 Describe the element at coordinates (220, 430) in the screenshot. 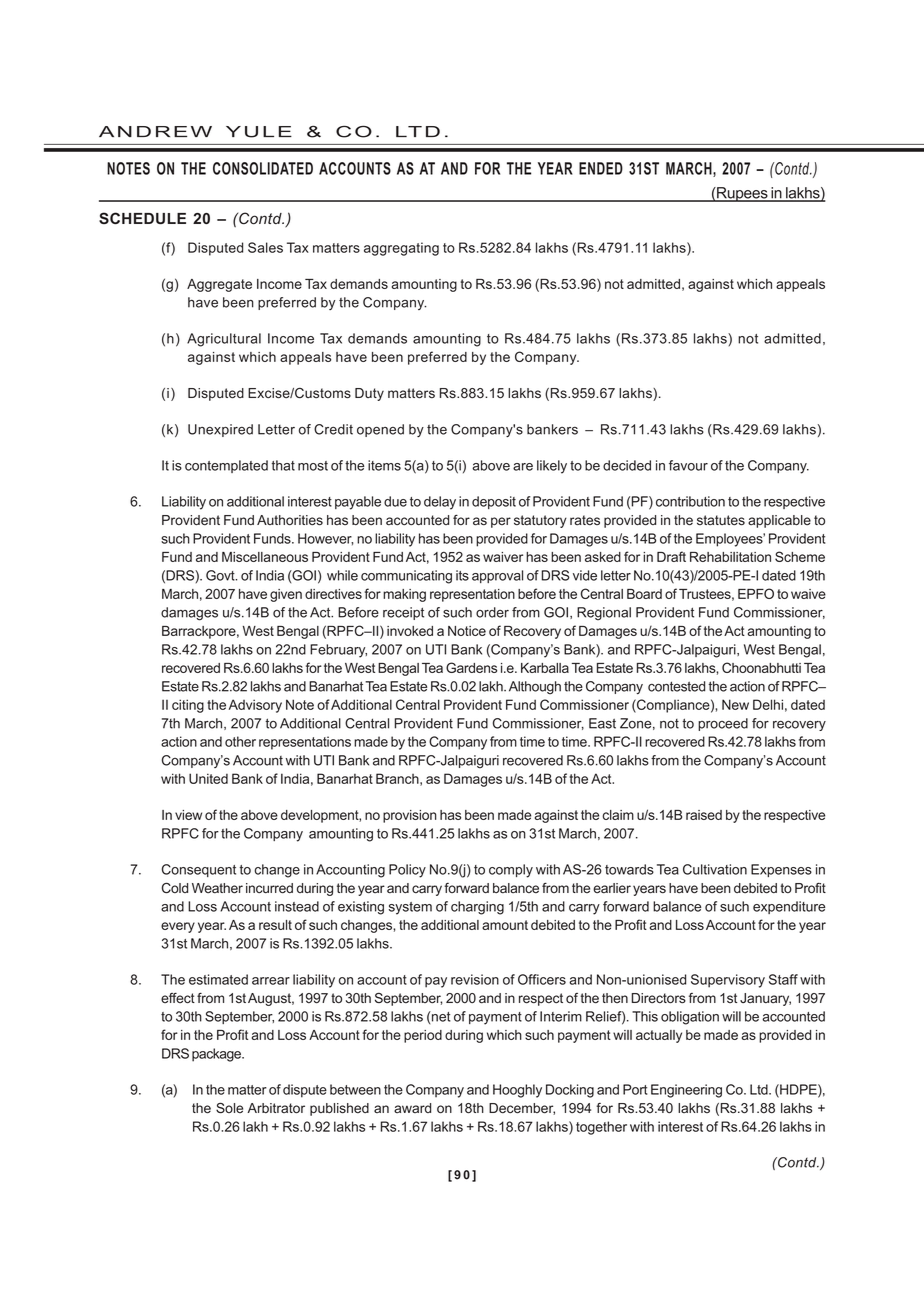

I see `Unexpired` at that location.
